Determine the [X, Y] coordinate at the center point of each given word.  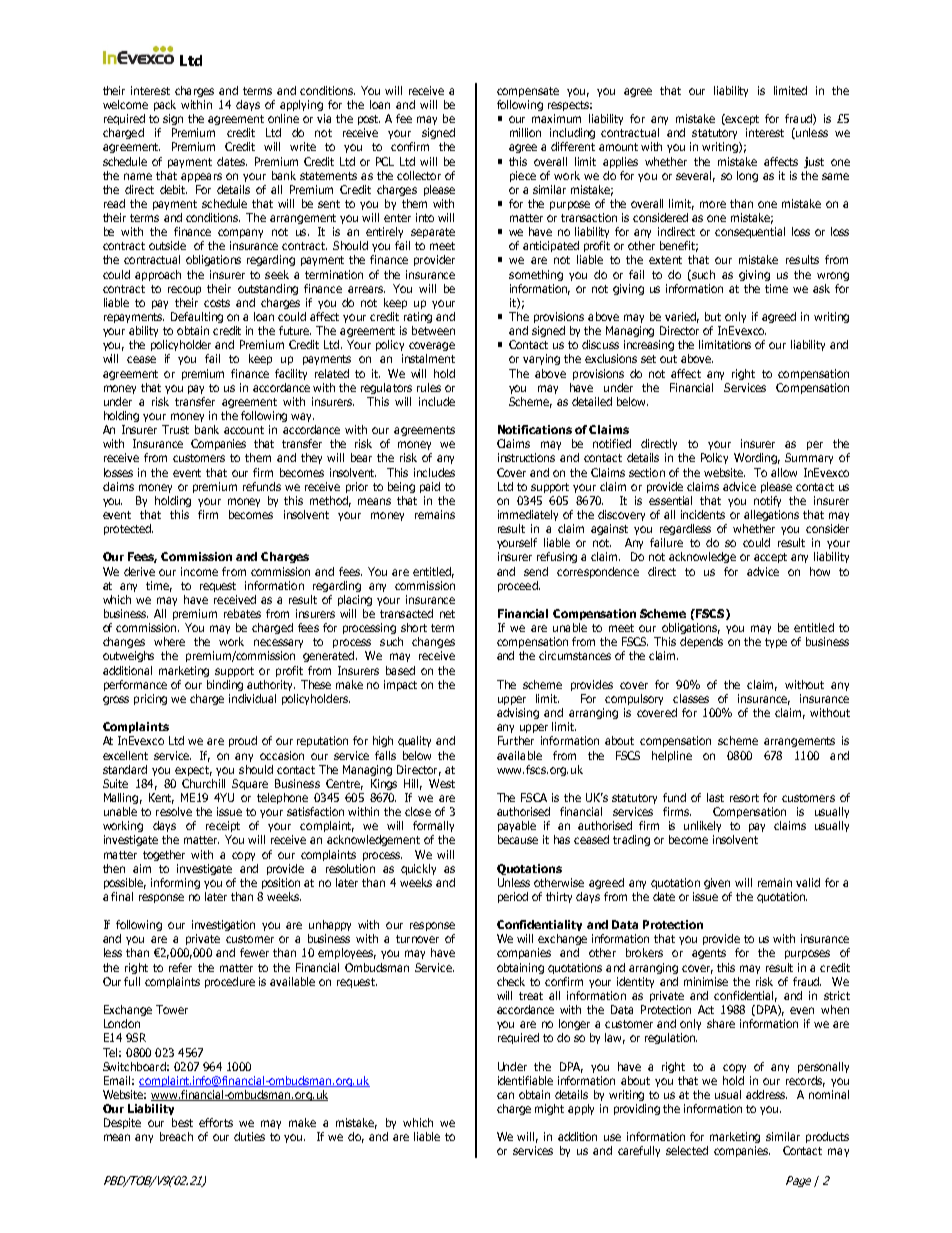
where [169, 641]
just [814, 162]
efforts [216, 1122]
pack [165, 105]
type [776, 643]
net [447, 614]
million [525, 132]
